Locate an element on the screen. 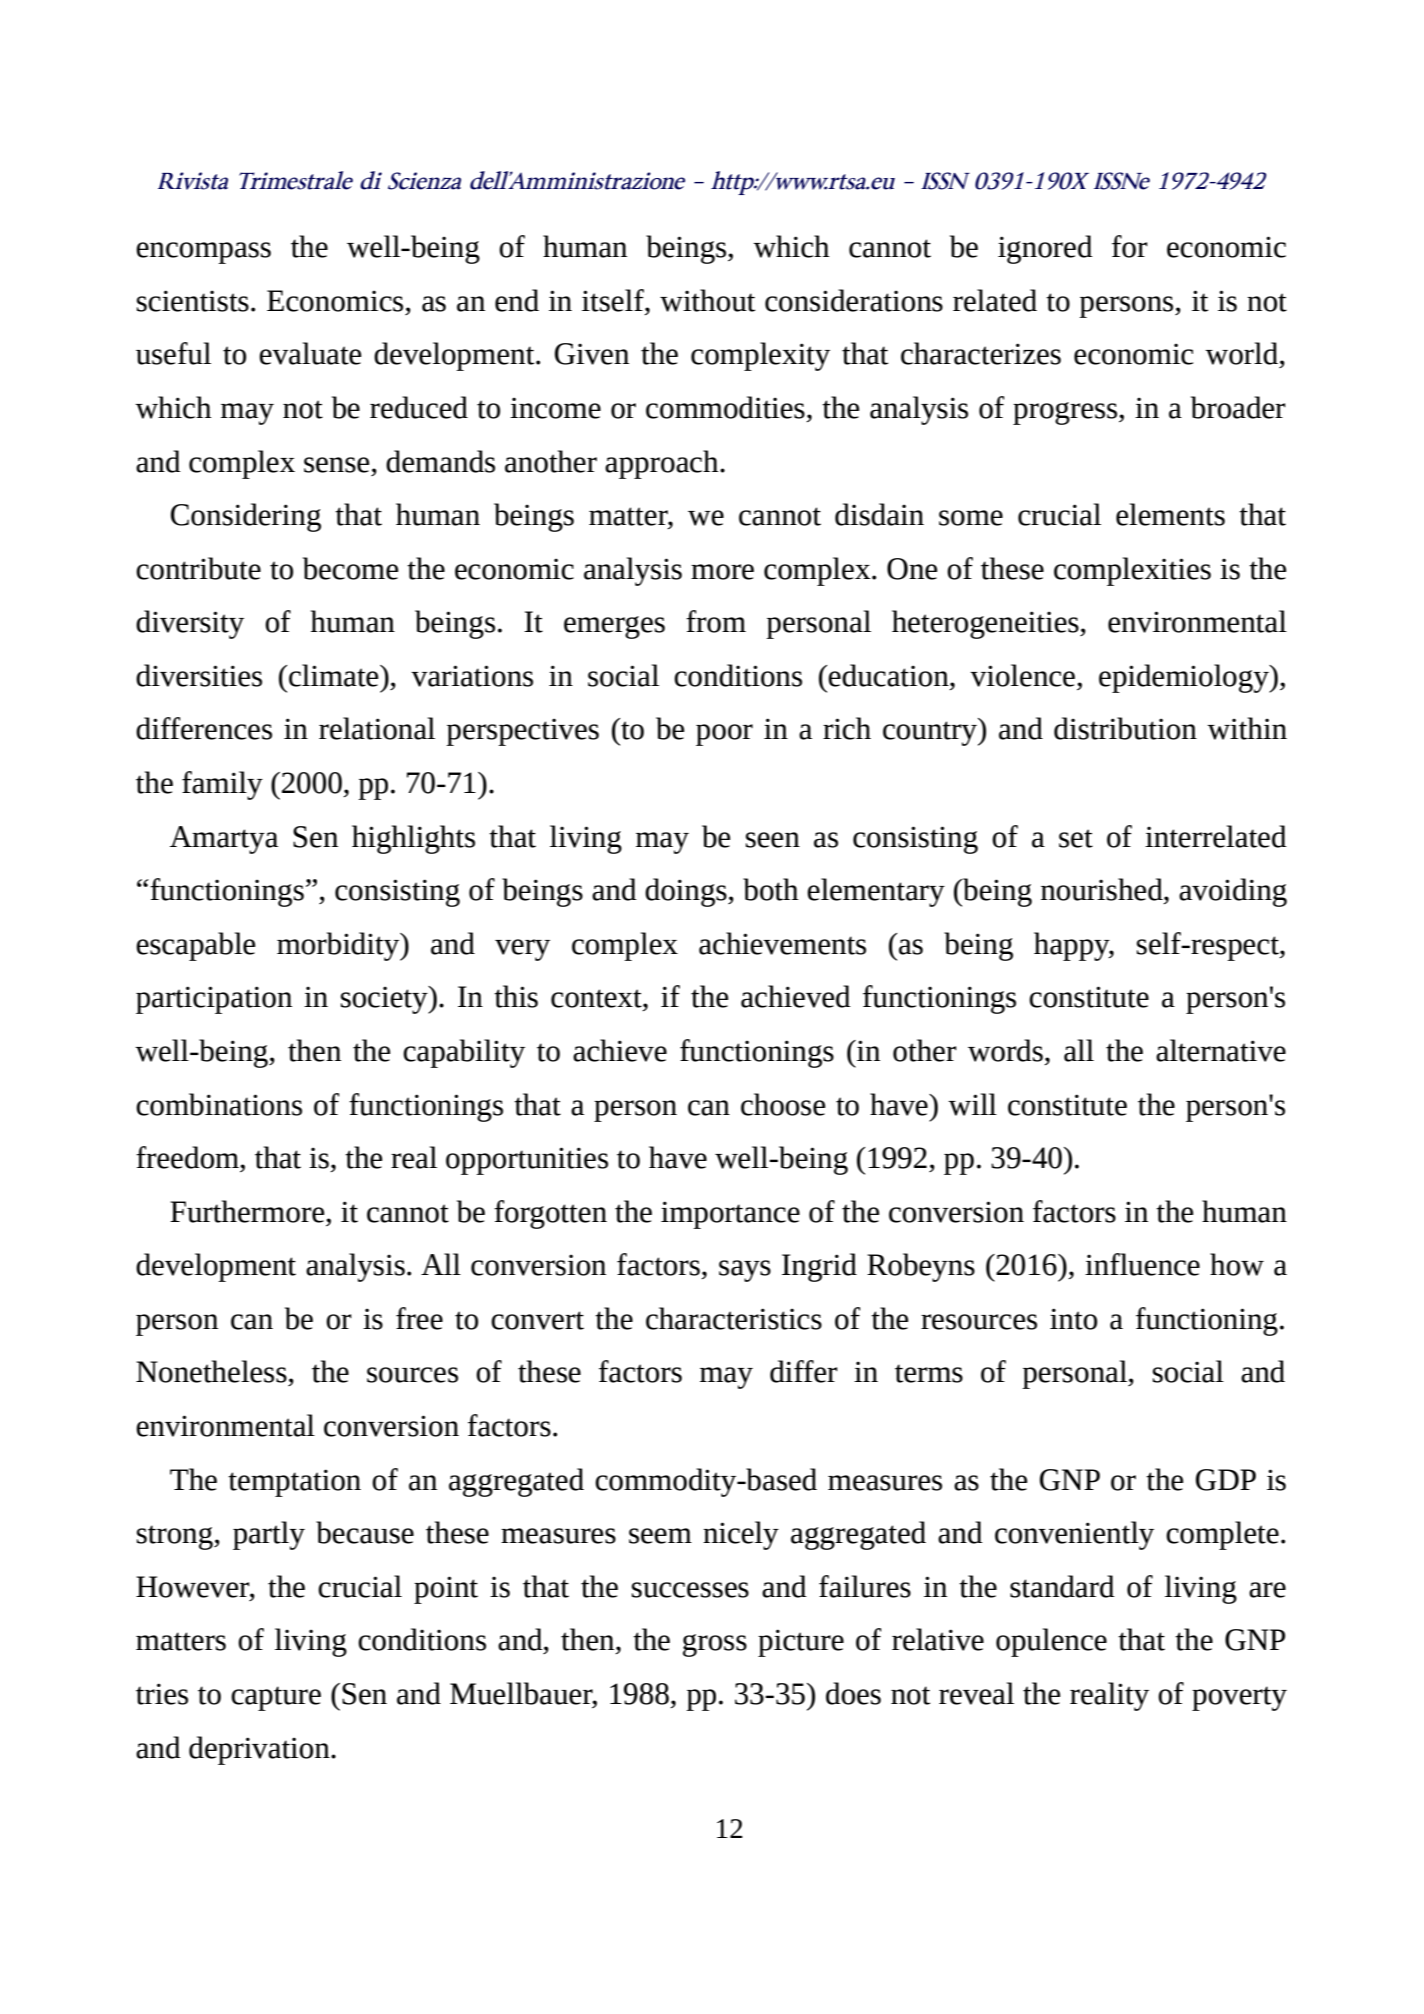 The height and width of the screenshot is (2014, 1424). gross is located at coordinates (715, 1645).
